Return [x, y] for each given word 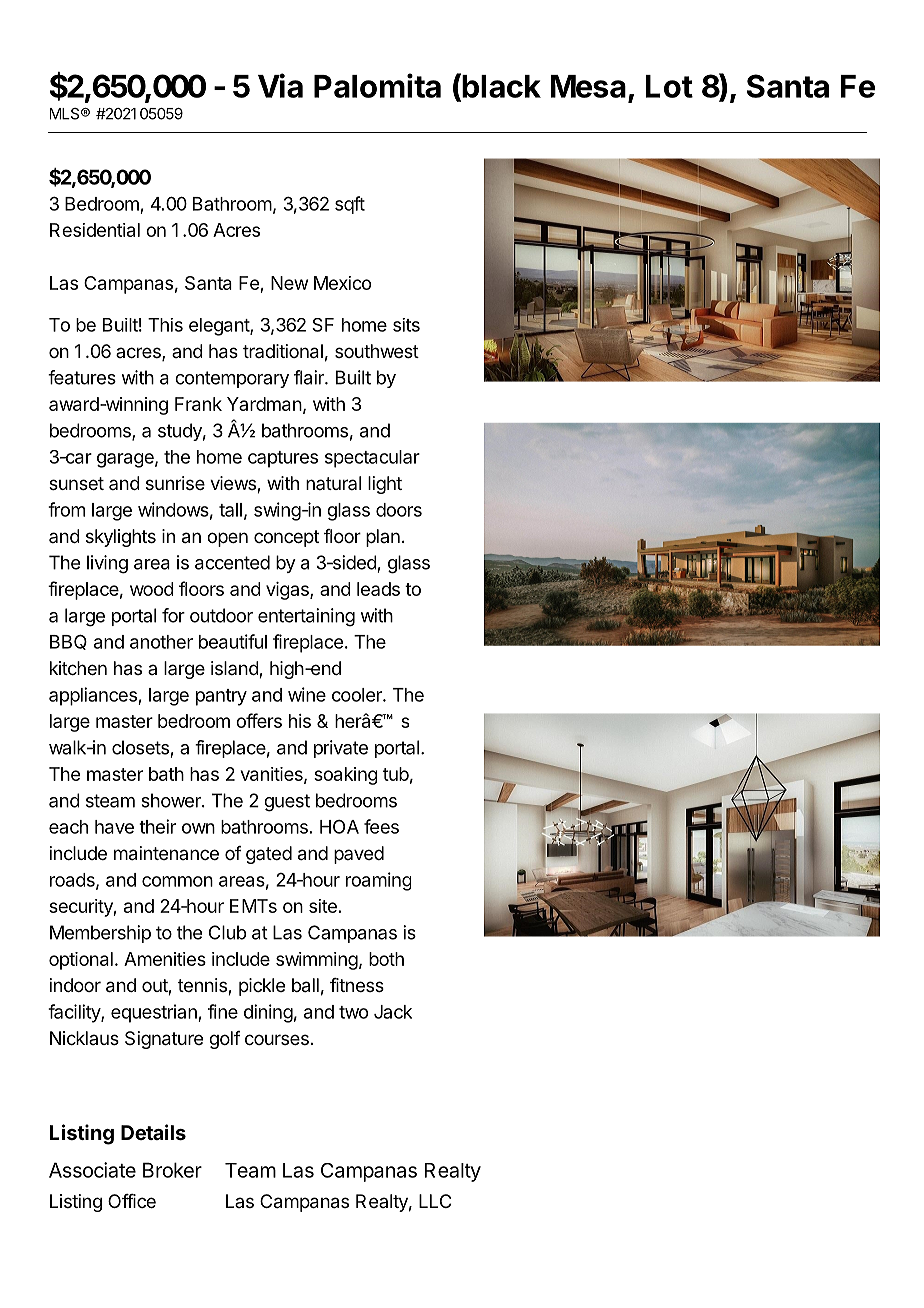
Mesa [588, 86]
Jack [393, 1012]
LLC [435, 1201]
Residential [95, 230]
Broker [172, 1170]
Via [280, 85]
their [157, 826]
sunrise [175, 483]
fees [381, 826]
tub [396, 774]
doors [399, 510]
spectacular [372, 459]
